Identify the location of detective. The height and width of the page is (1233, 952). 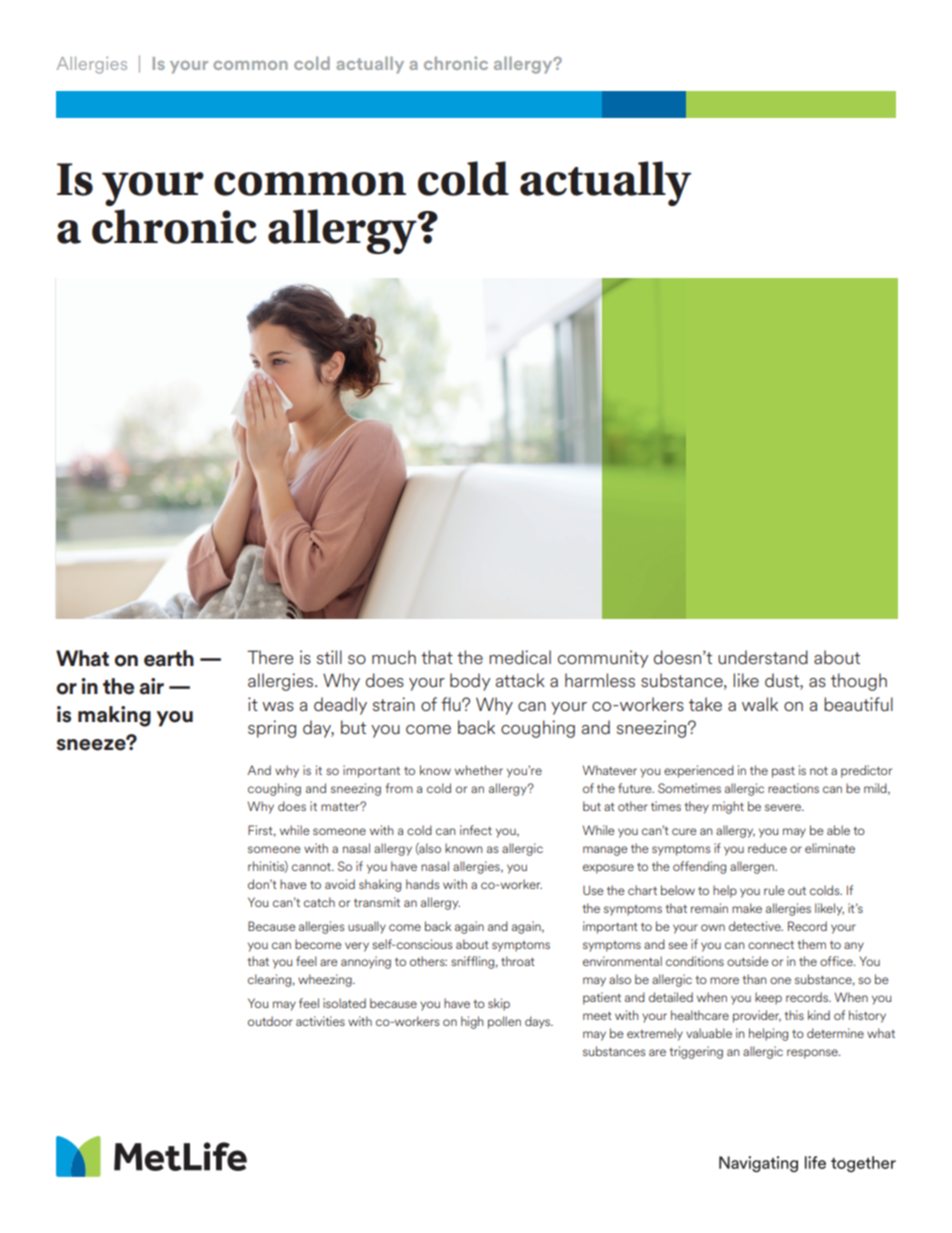
(756, 926).
